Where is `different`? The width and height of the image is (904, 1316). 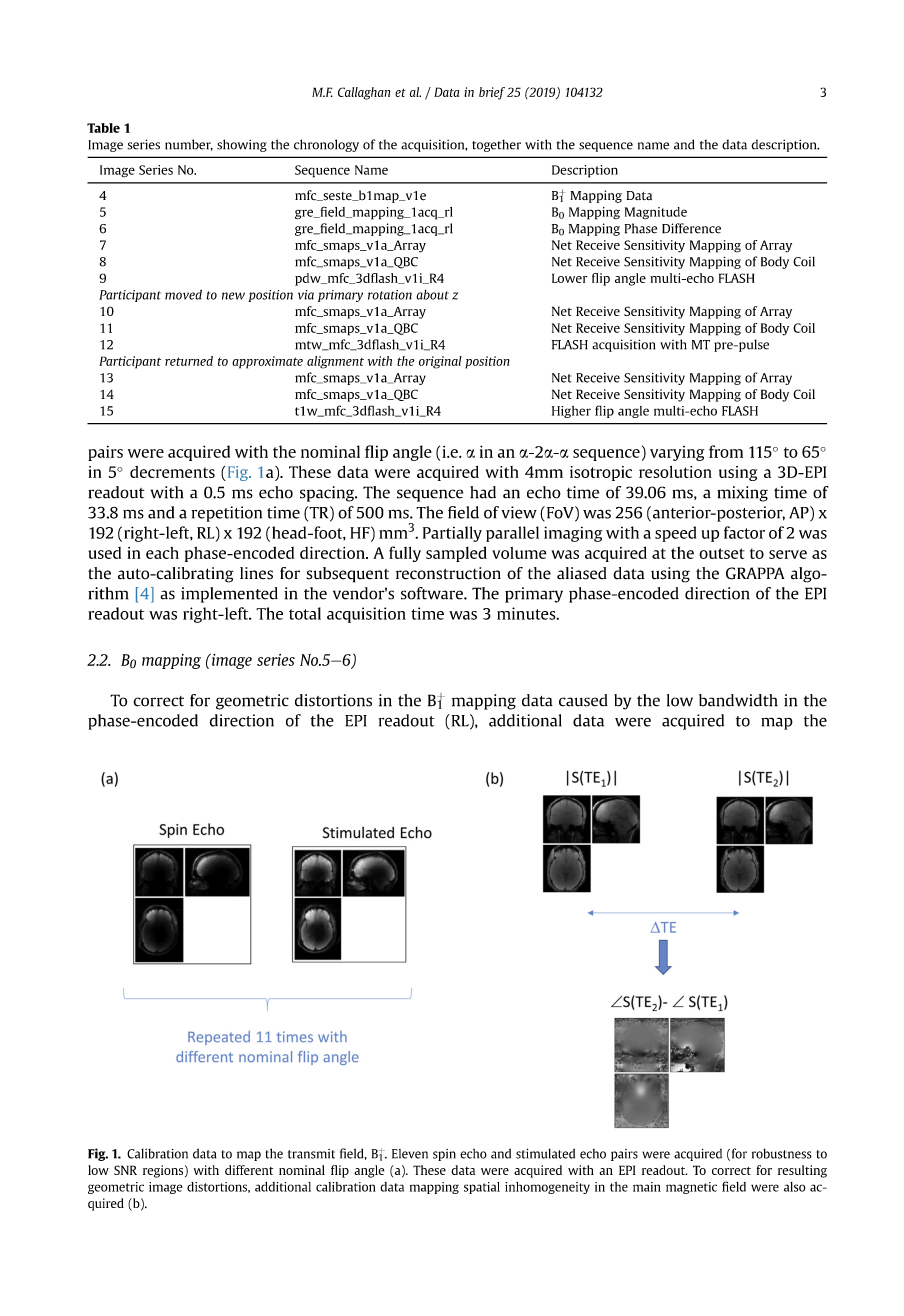 different is located at coordinates (249, 1170).
